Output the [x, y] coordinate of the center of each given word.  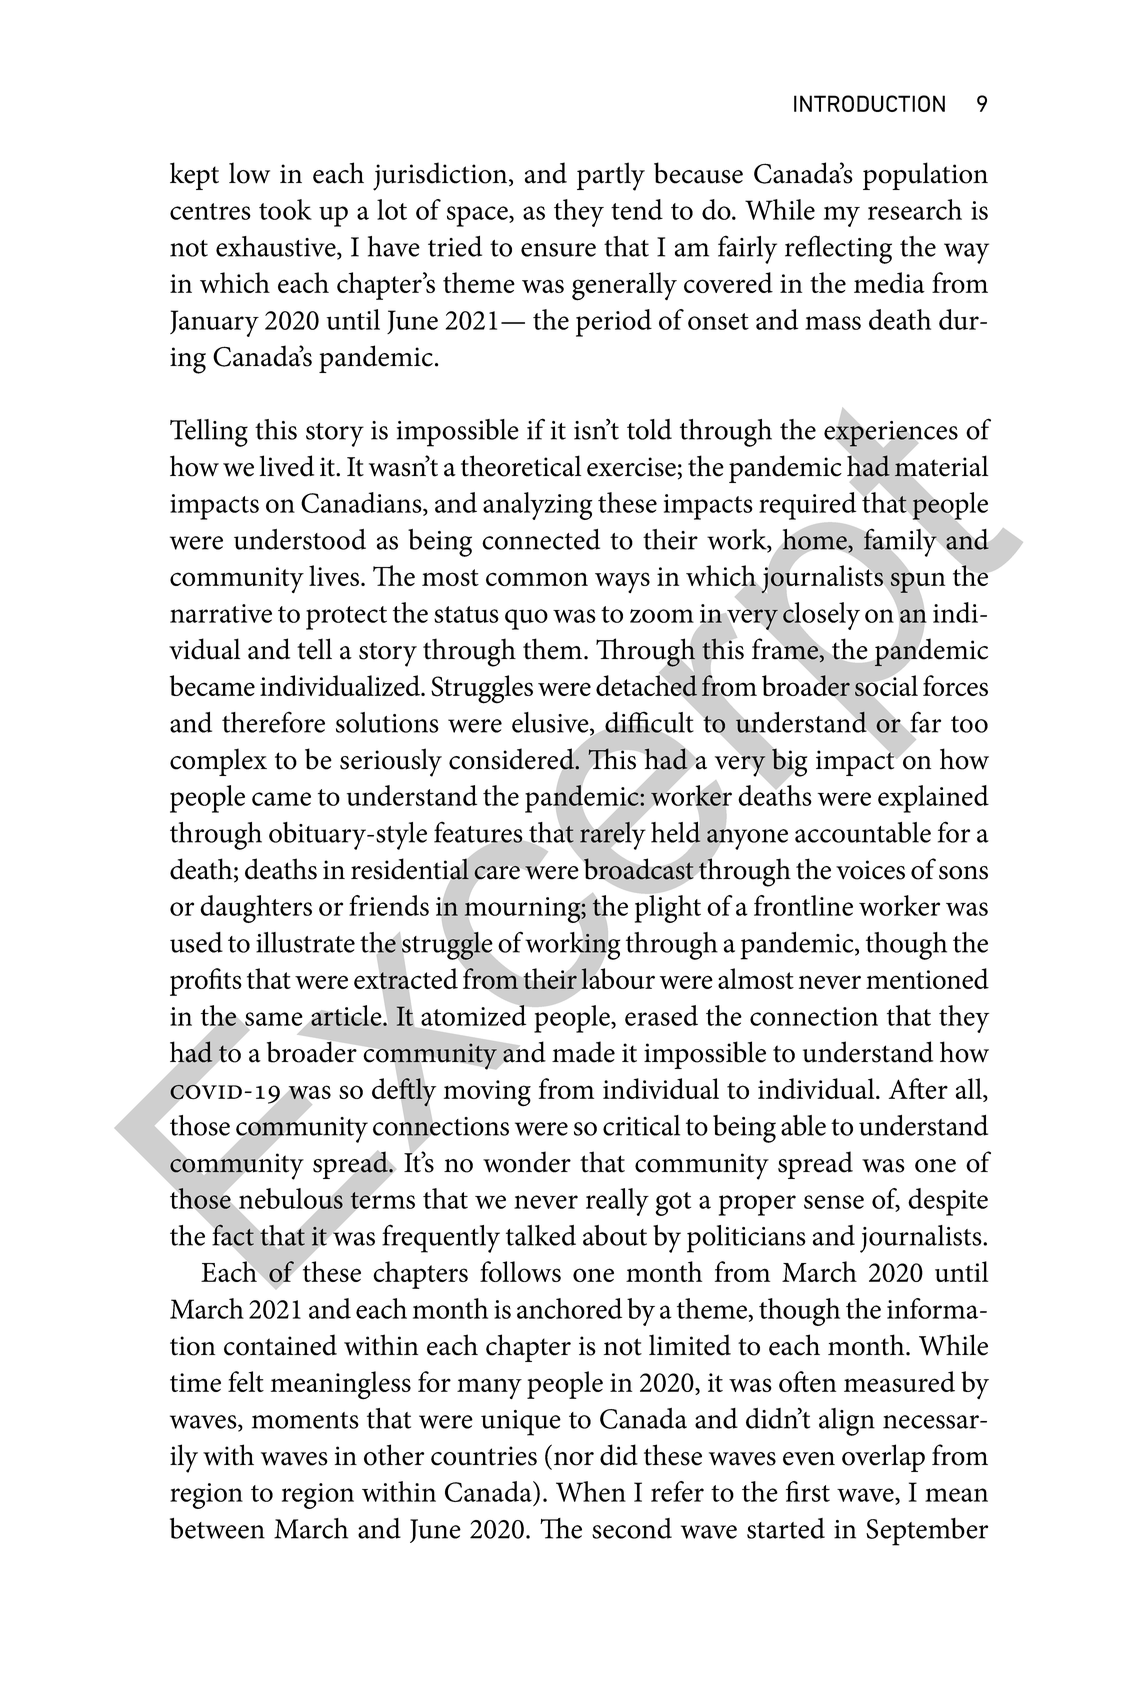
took [285, 209]
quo [526, 619]
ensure [558, 250]
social [886, 685]
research [915, 209]
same [274, 1020]
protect [346, 618]
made [583, 1052]
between [217, 1528]
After [918, 1088]
